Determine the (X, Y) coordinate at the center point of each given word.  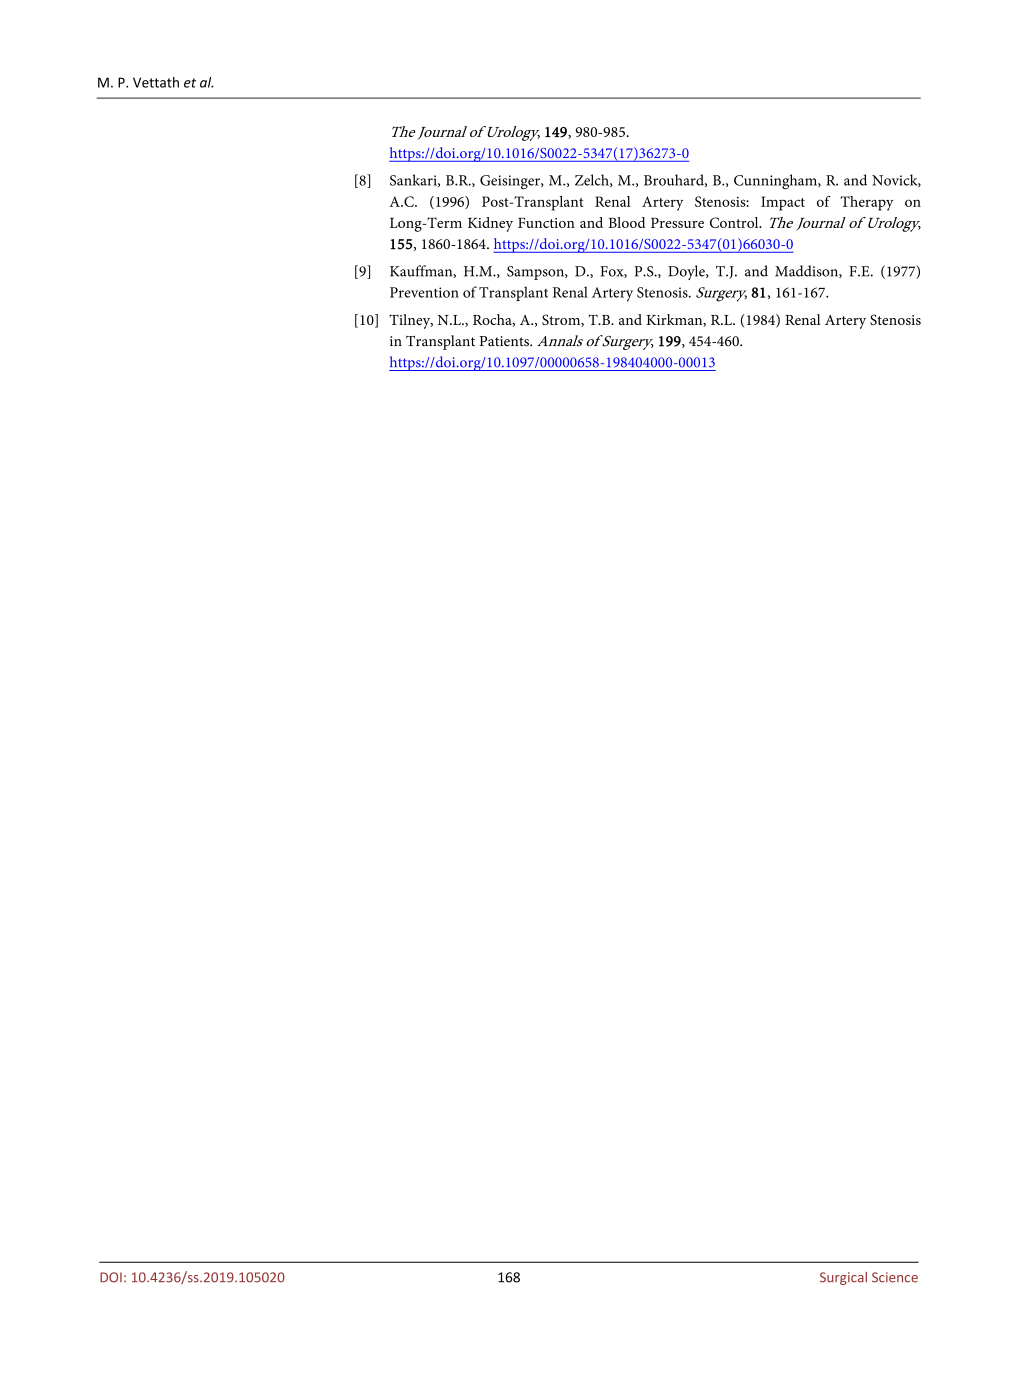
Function (546, 223)
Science (895, 1277)
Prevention (424, 292)
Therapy (867, 203)
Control (735, 222)
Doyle (687, 272)
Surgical (843, 1278)
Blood (627, 222)
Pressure (677, 223)
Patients (505, 341)
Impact (783, 203)
